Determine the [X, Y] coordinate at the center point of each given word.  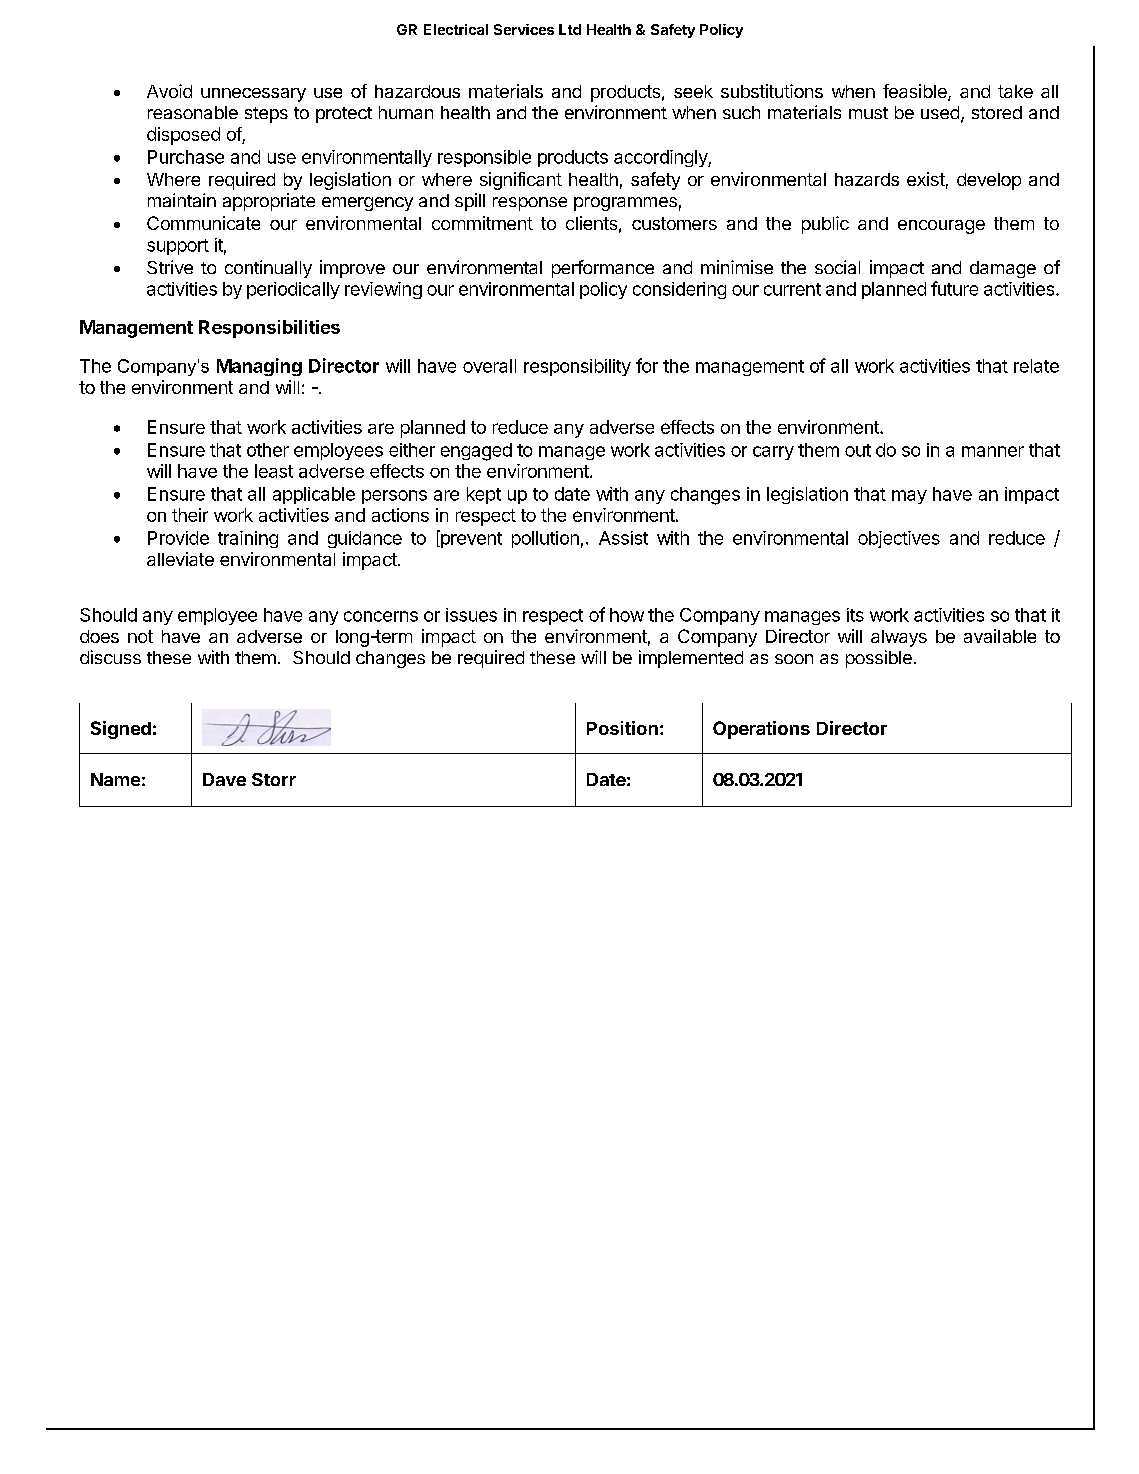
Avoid [169, 91]
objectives [899, 539]
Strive [170, 267]
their [190, 515]
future [954, 288]
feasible [916, 92]
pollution [545, 539]
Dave [224, 779]
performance [603, 269]
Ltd [570, 29]
